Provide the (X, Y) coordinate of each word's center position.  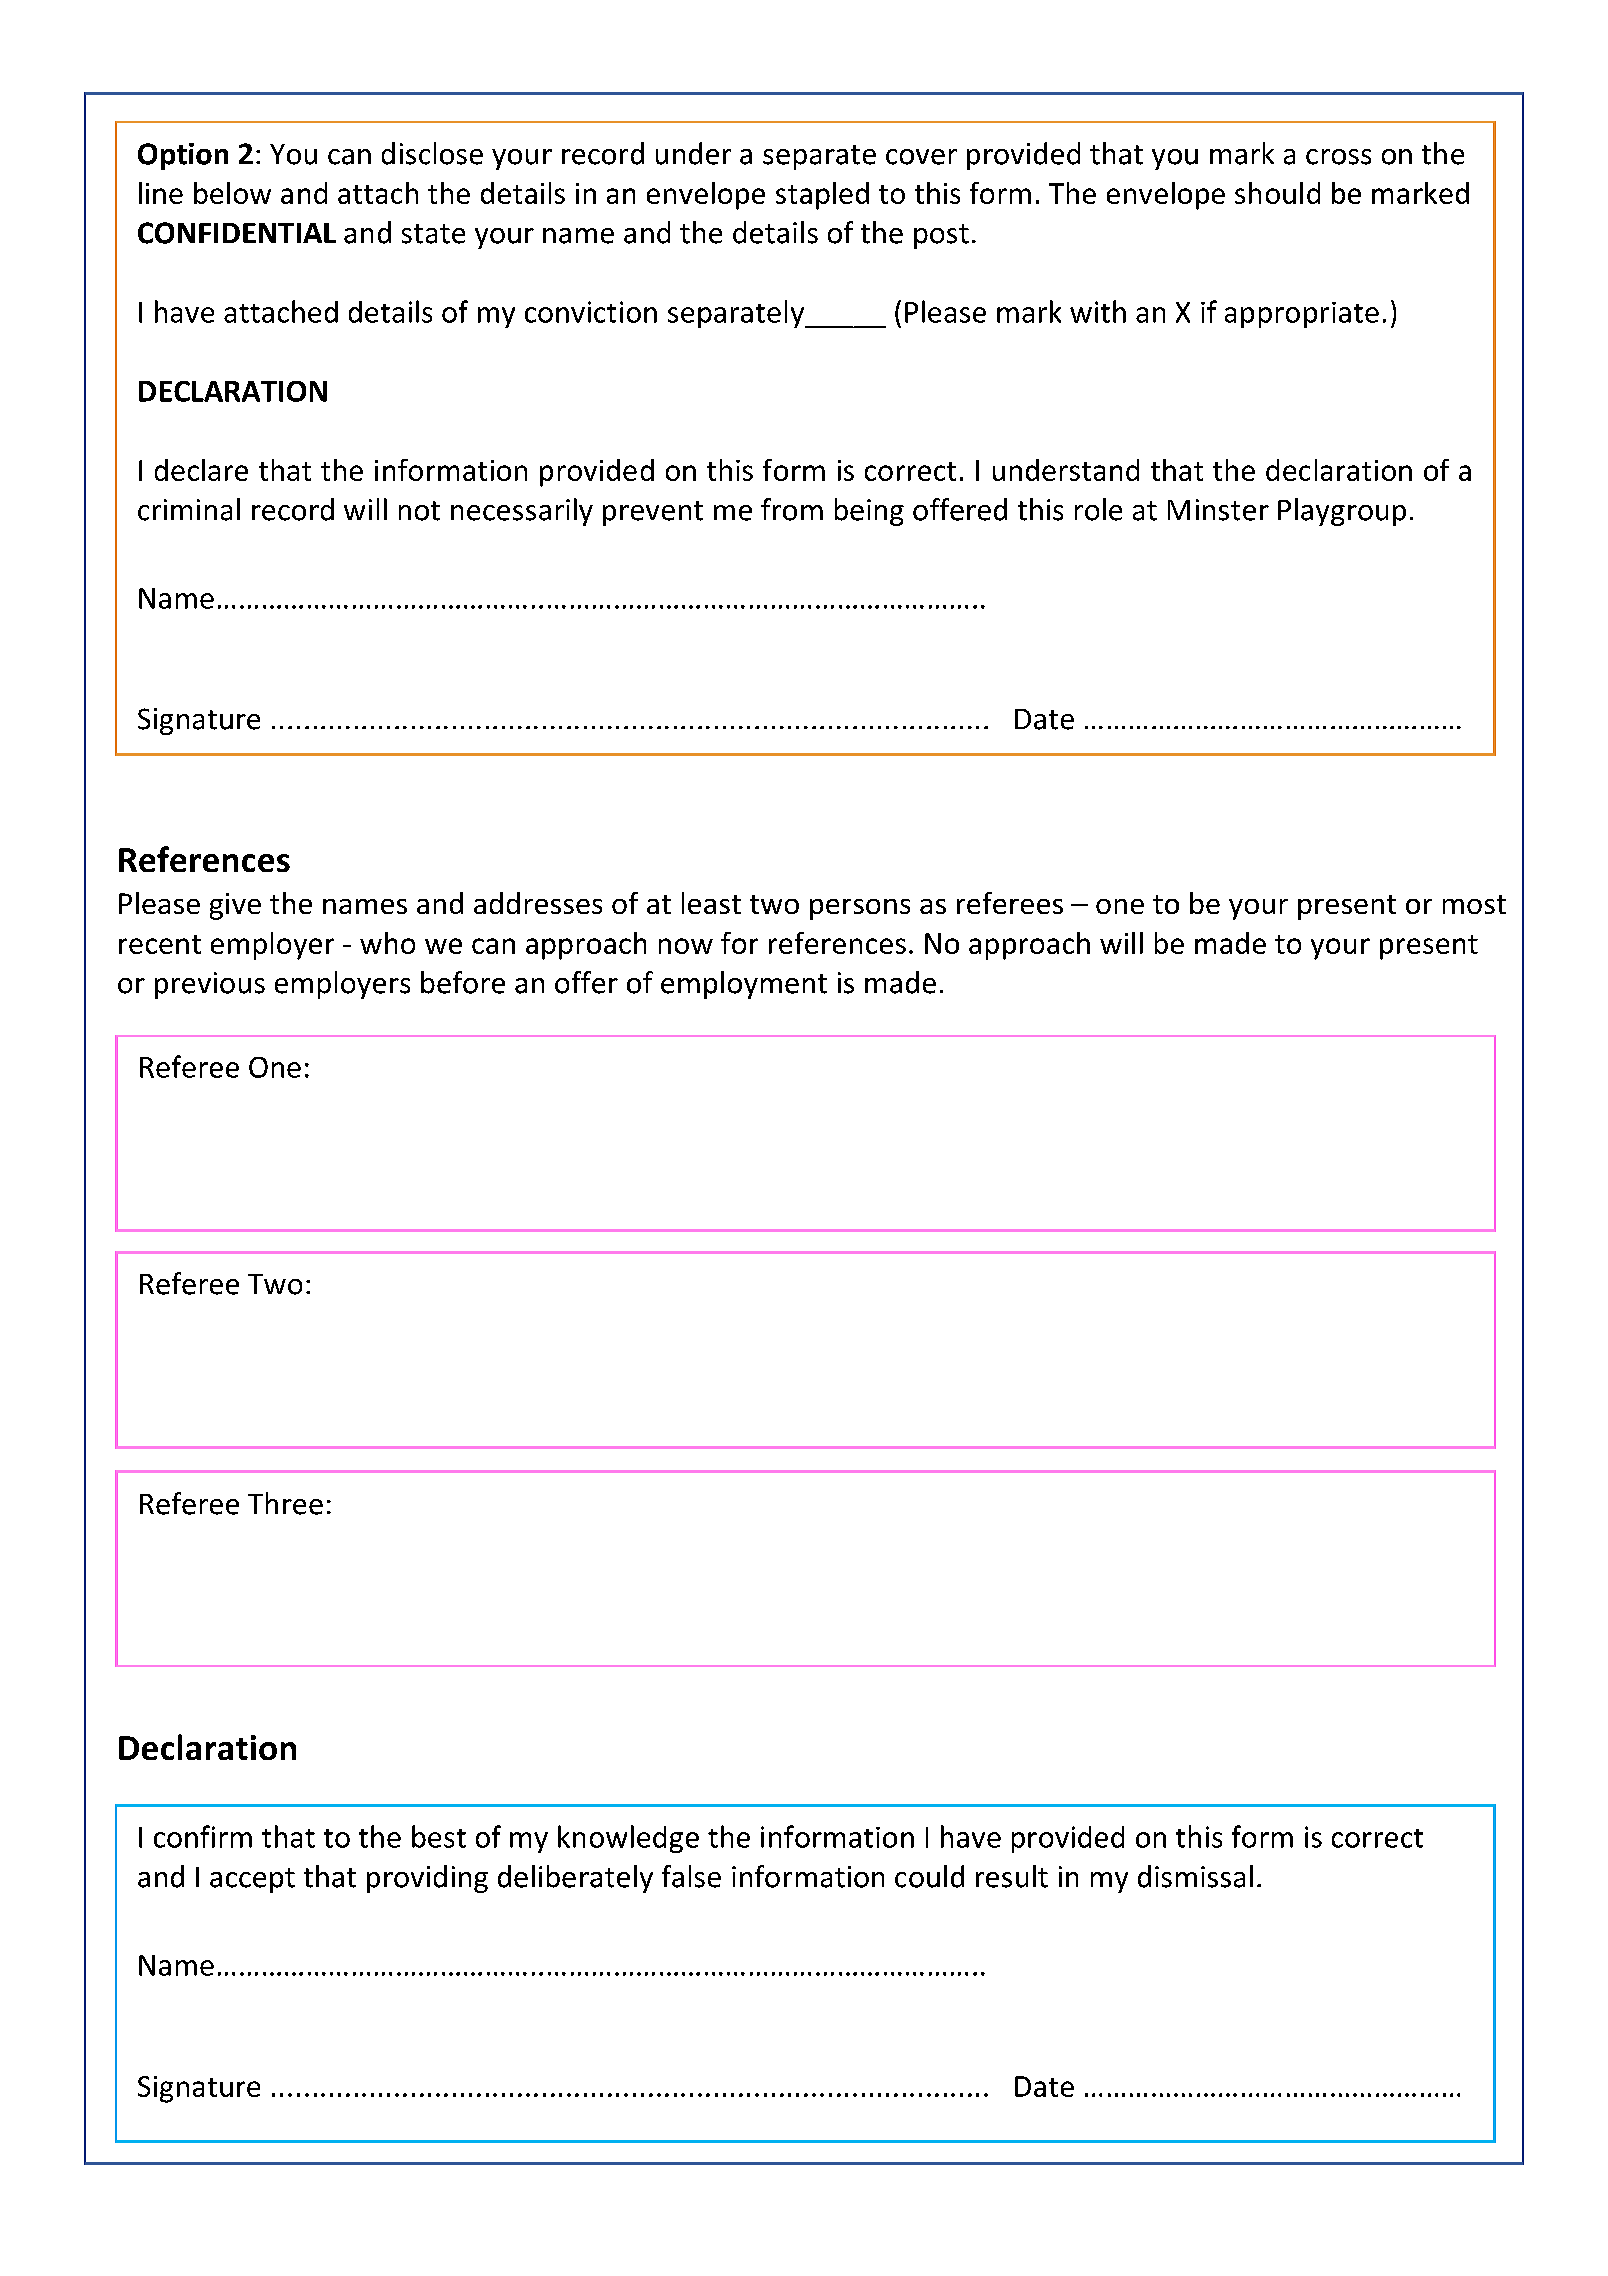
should (1277, 193)
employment (744, 985)
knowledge (628, 1839)
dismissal (1195, 1876)
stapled (822, 196)
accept (252, 1880)
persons (860, 909)
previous (210, 985)
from (792, 509)
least (711, 903)
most (1474, 904)
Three (285, 1503)
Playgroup (1342, 512)
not (419, 511)
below (232, 193)
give (235, 906)
